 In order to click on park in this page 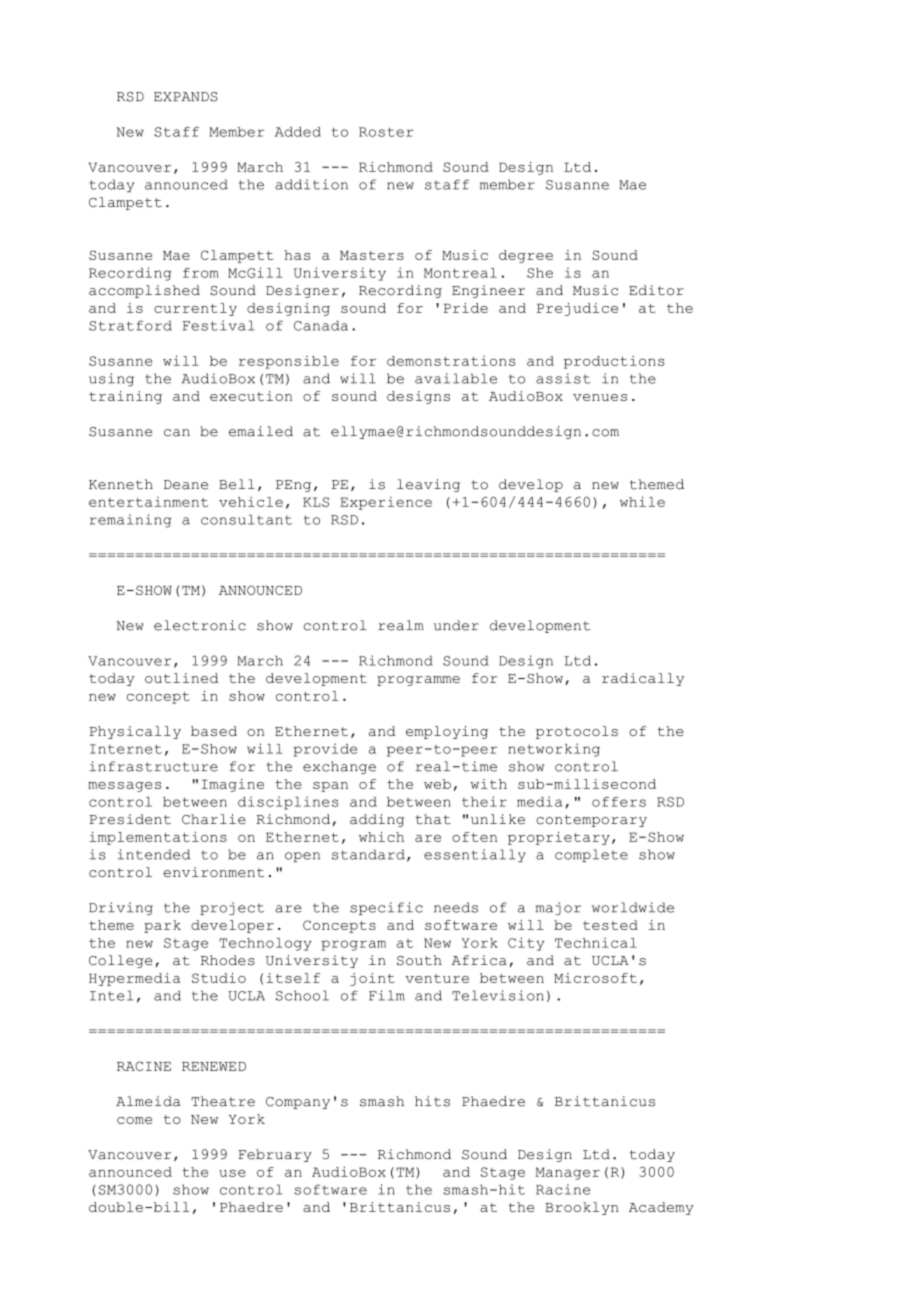, I will do `click(162, 926)`.
